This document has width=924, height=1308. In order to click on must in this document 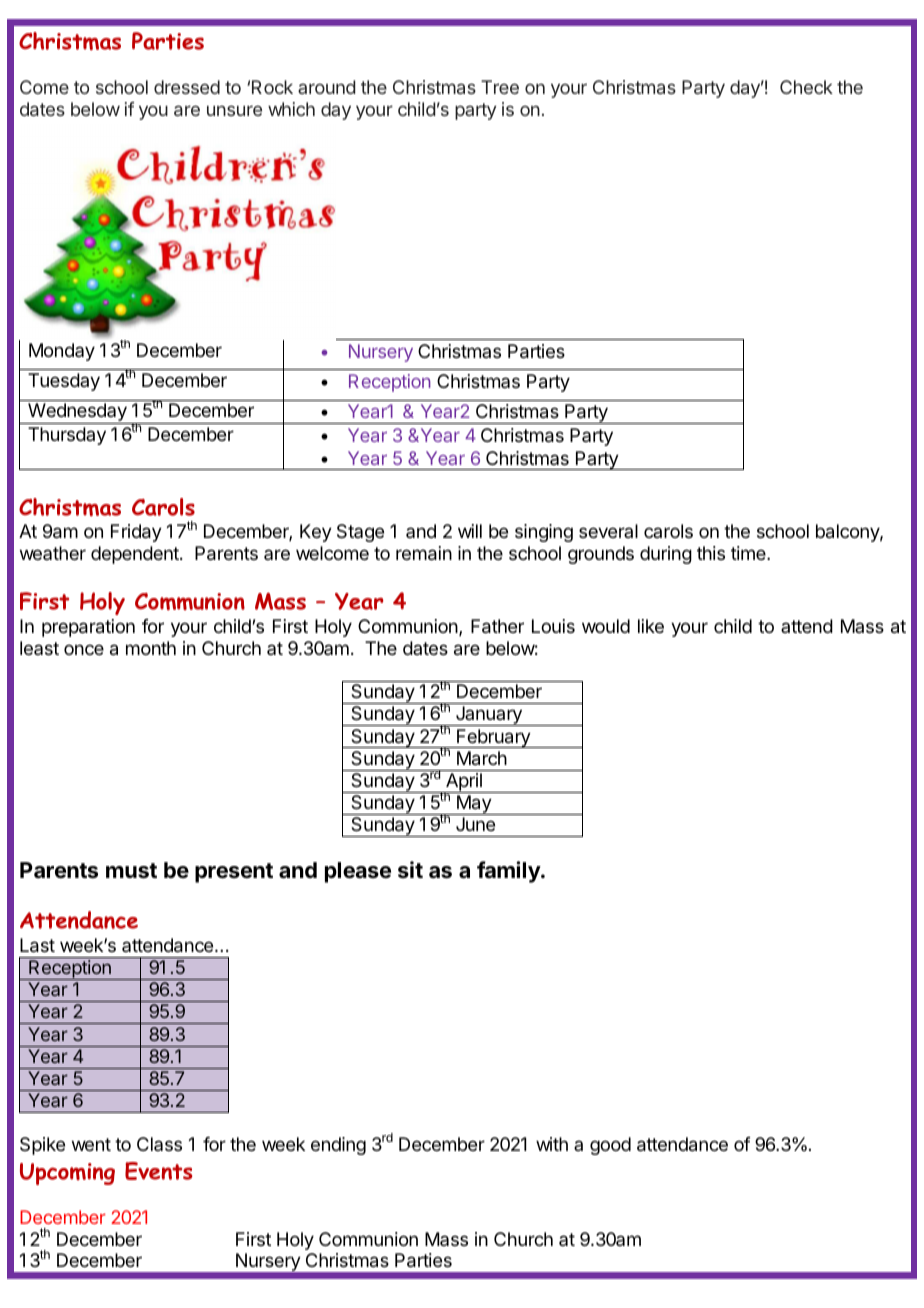, I will do `click(131, 871)`.
